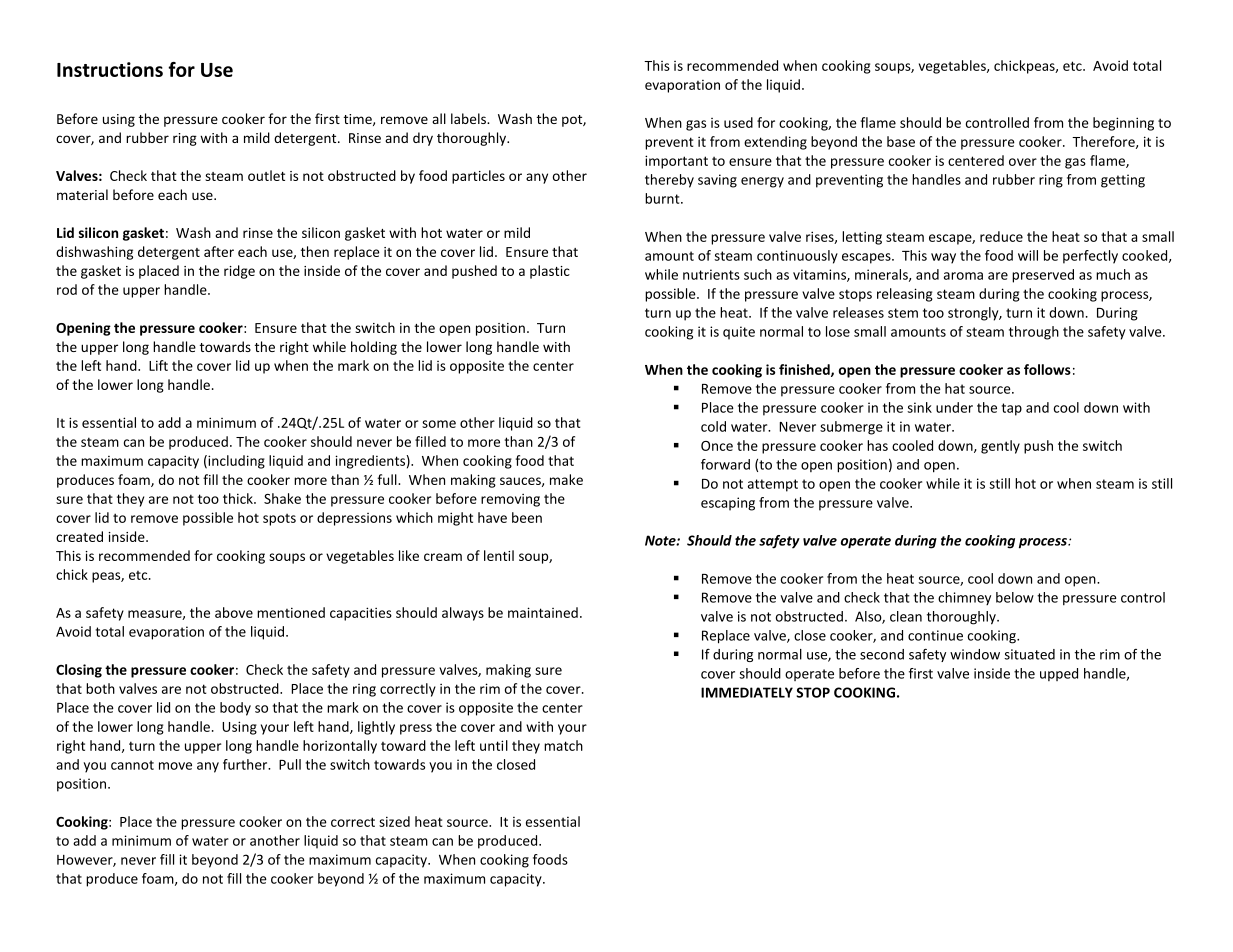  What do you see at coordinates (239, 498) in the screenshot?
I see `thick` at bounding box center [239, 498].
